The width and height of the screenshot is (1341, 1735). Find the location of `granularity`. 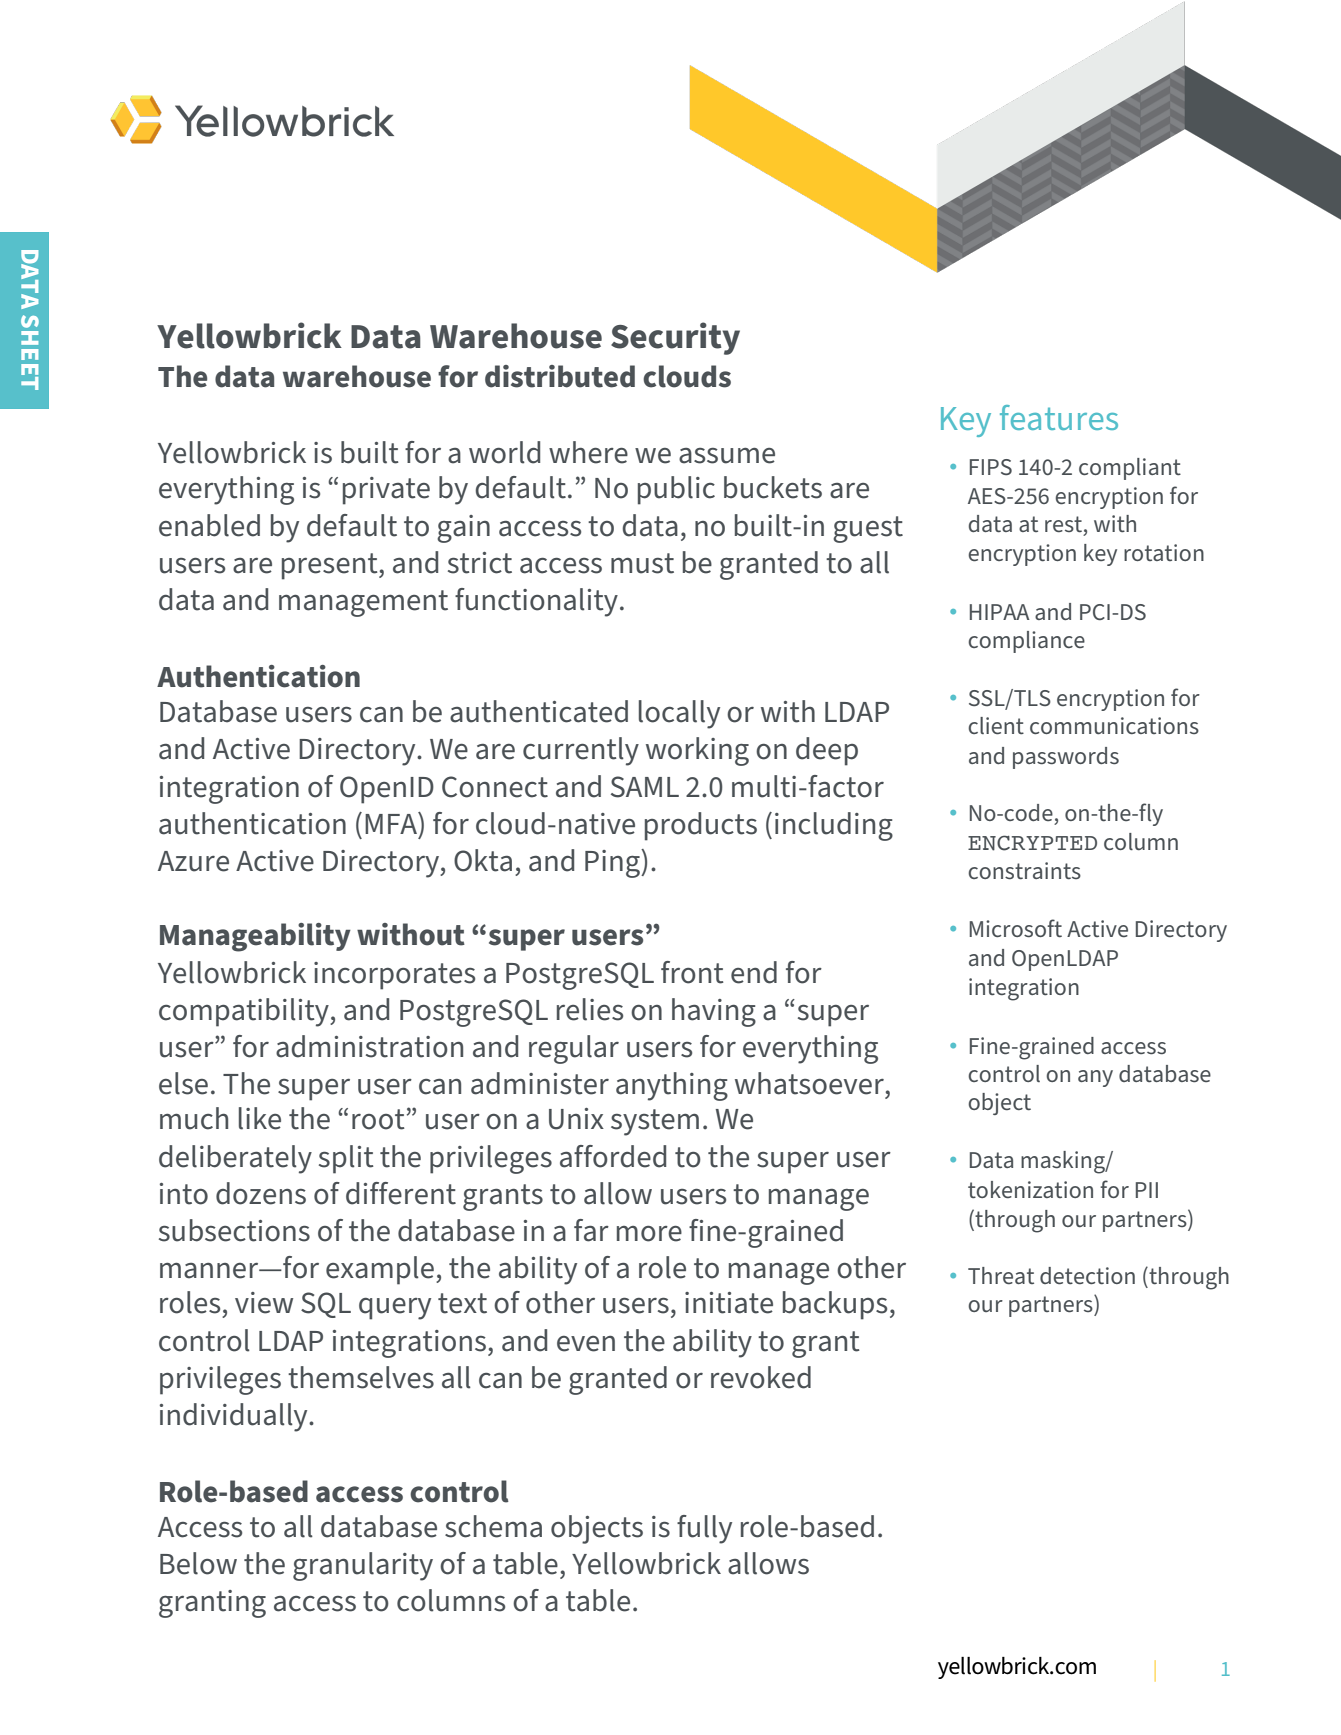

granularity is located at coordinates (363, 1566).
